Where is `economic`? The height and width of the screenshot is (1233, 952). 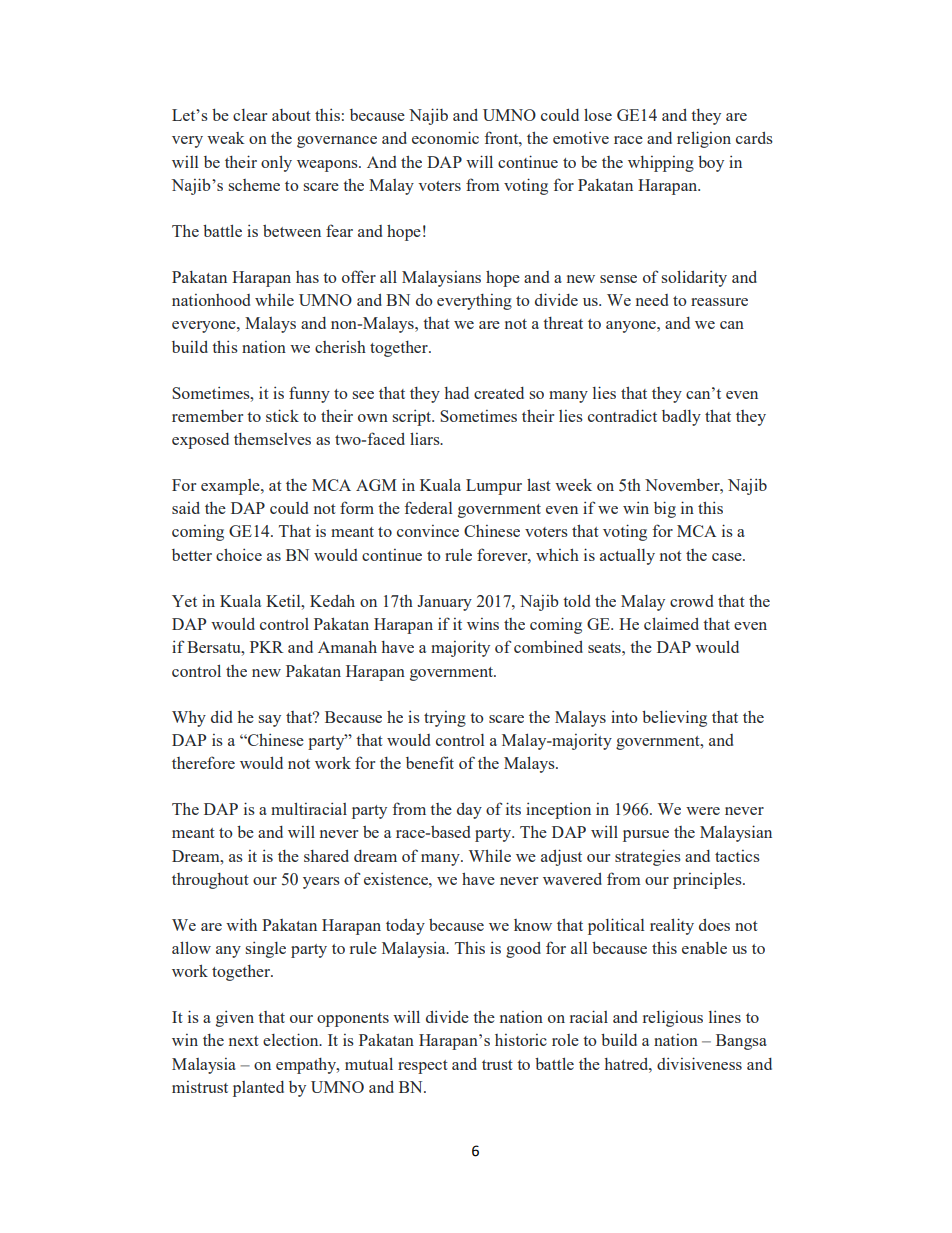 economic is located at coordinates (445, 137).
